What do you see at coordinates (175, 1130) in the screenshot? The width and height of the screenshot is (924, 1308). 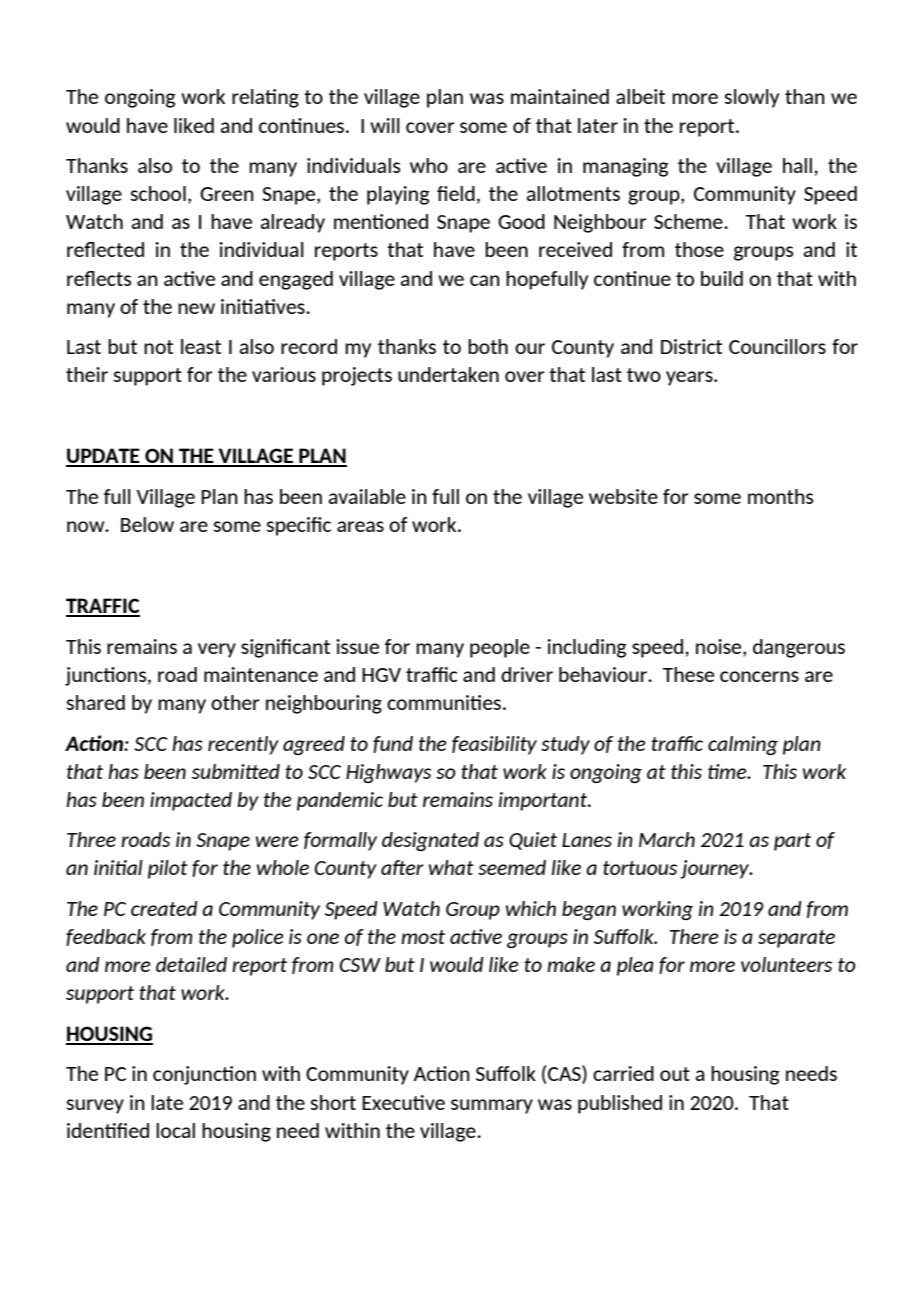 I see `local` at bounding box center [175, 1130].
